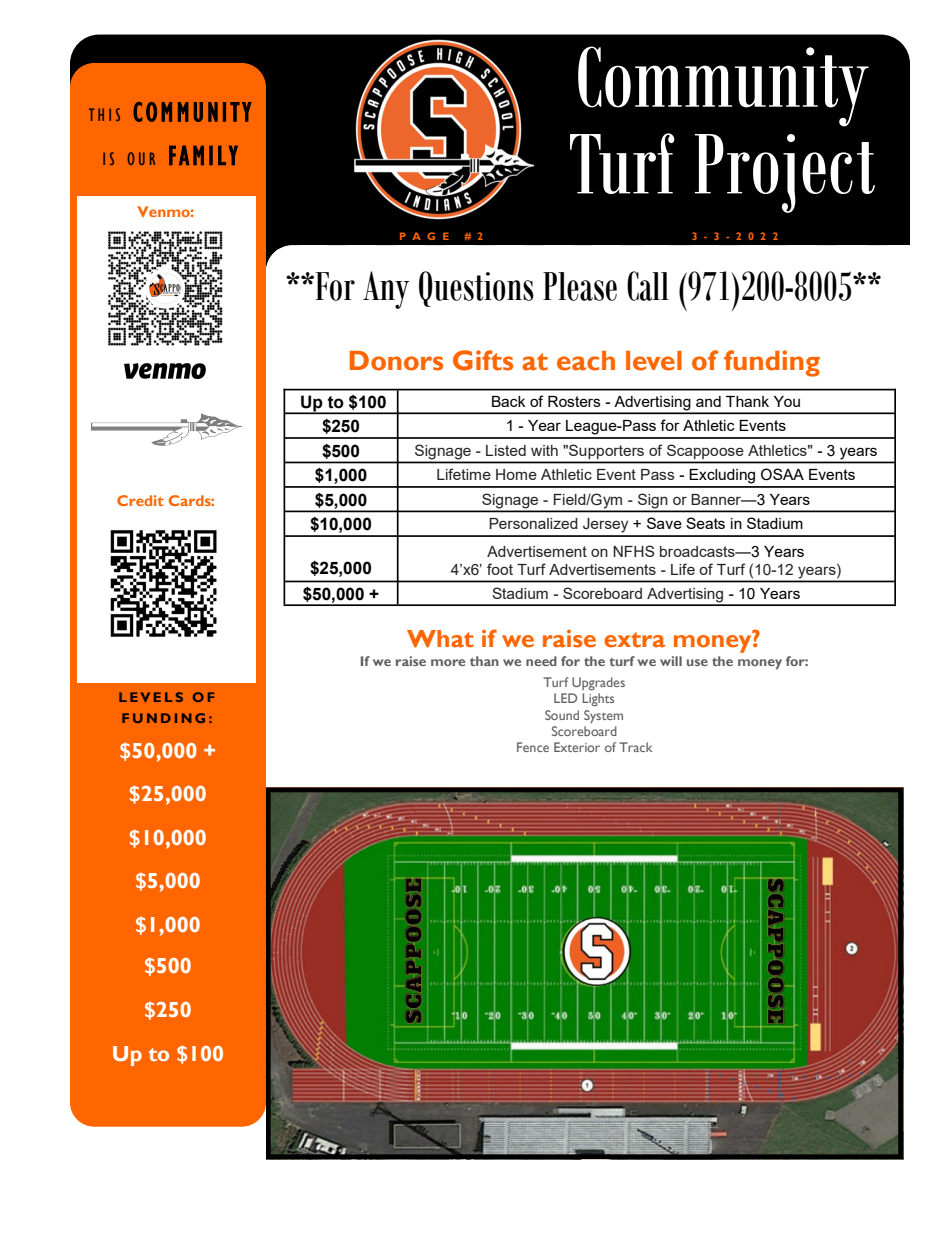  Describe the element at coordinates (440, 639) in the page. I see `What` at that location.
